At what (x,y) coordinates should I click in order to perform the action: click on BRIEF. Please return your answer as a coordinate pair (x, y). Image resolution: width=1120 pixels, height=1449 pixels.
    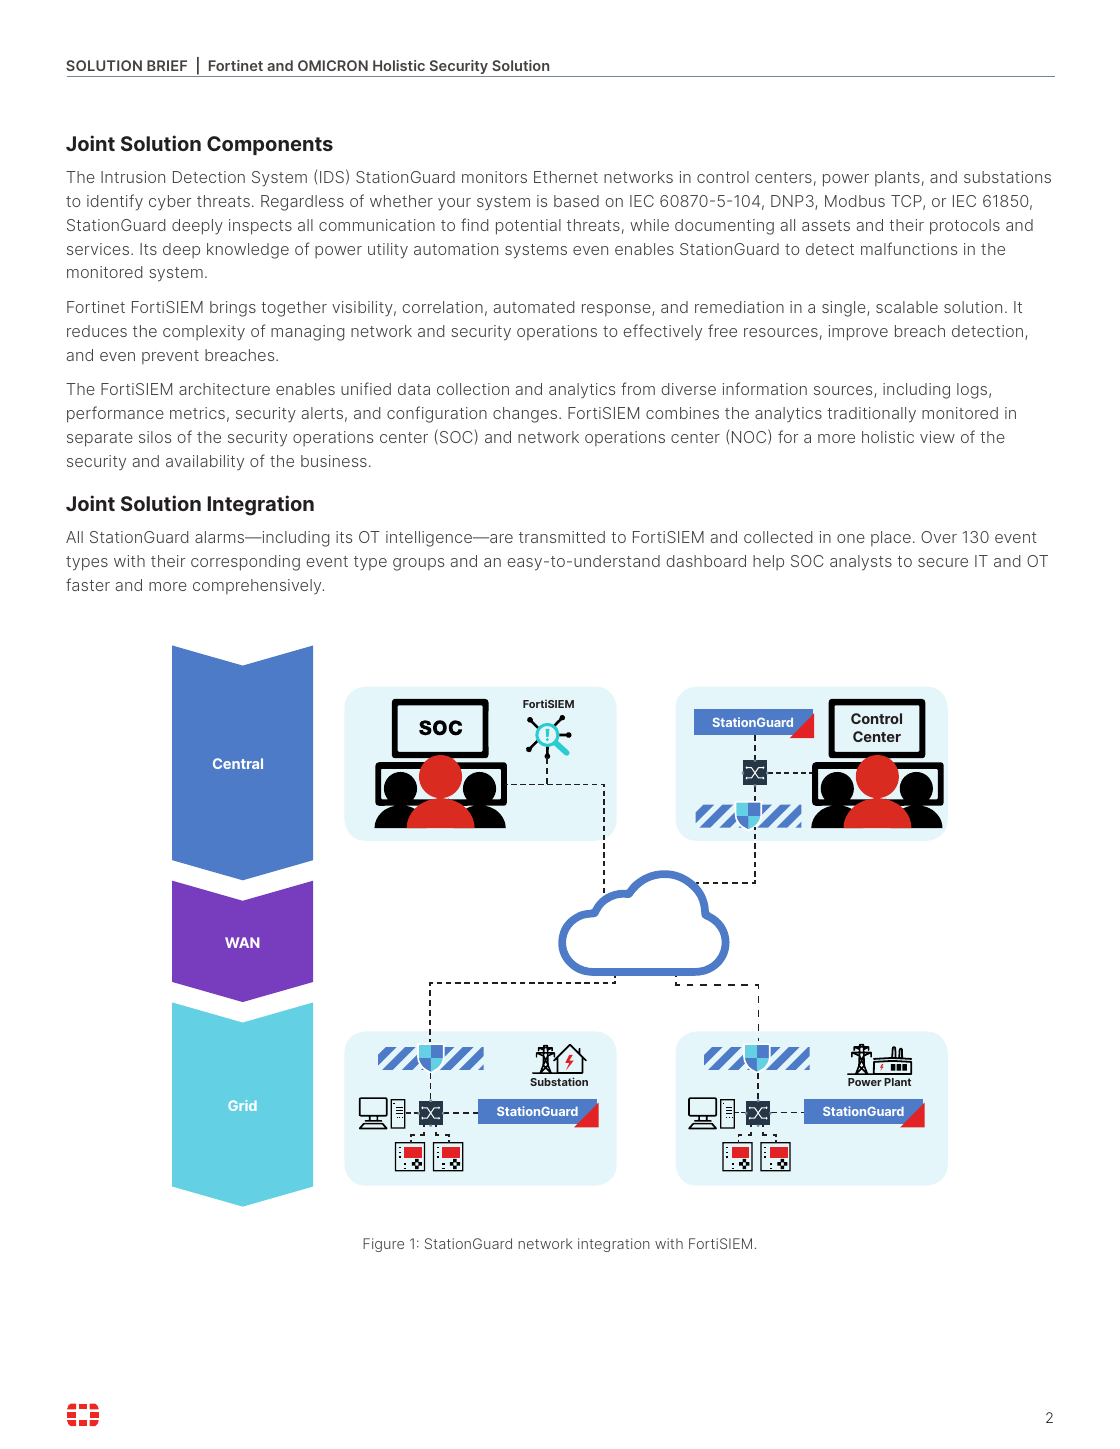
    Looking at the image, I should click on (167, 65).
